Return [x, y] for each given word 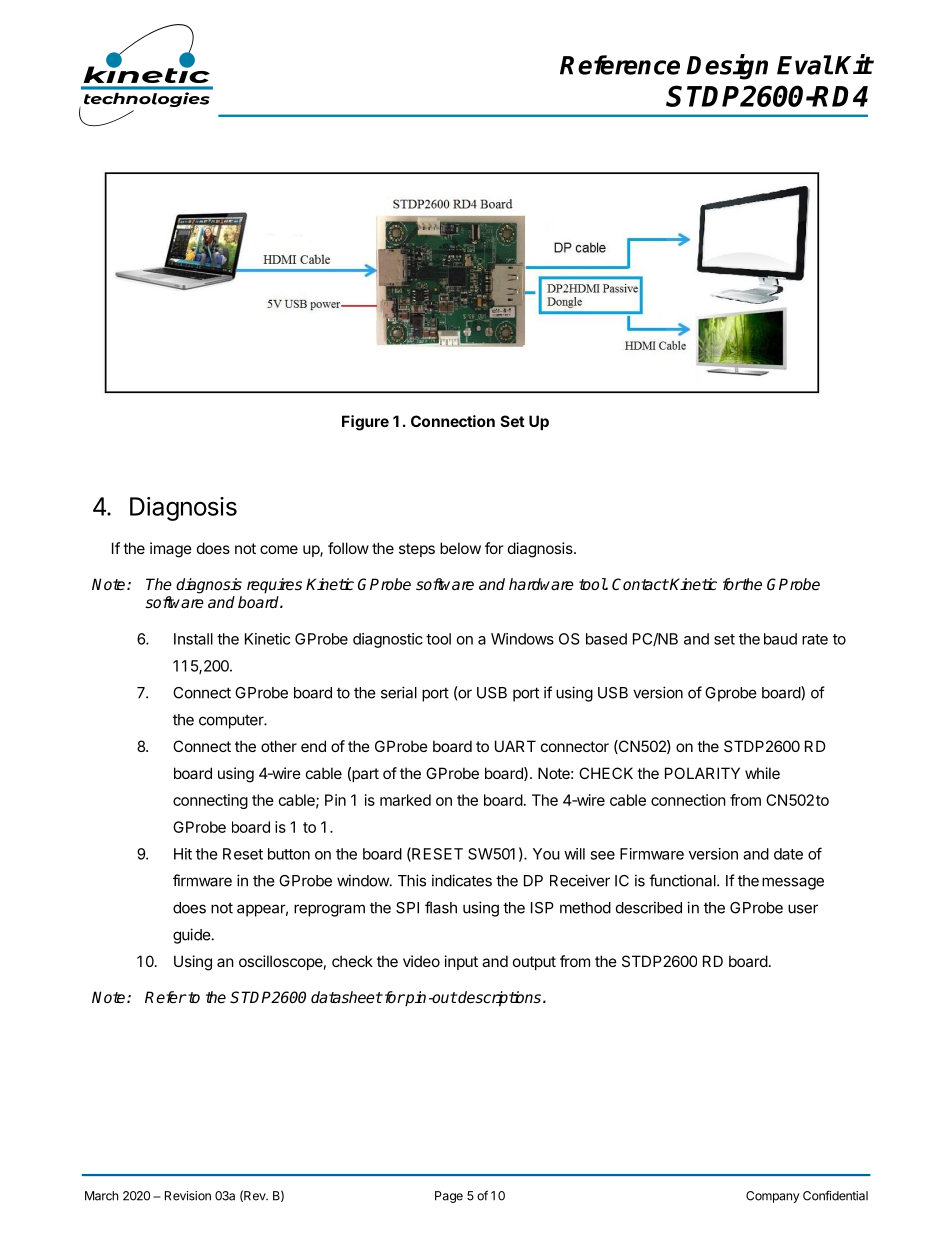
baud [780, 639]
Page [449, 1197]
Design [727, 67]
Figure [365, 423]
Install [193, 639]
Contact [640, 584]
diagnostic [388, 640]
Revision [188, 1196]
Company [773, 1197]
